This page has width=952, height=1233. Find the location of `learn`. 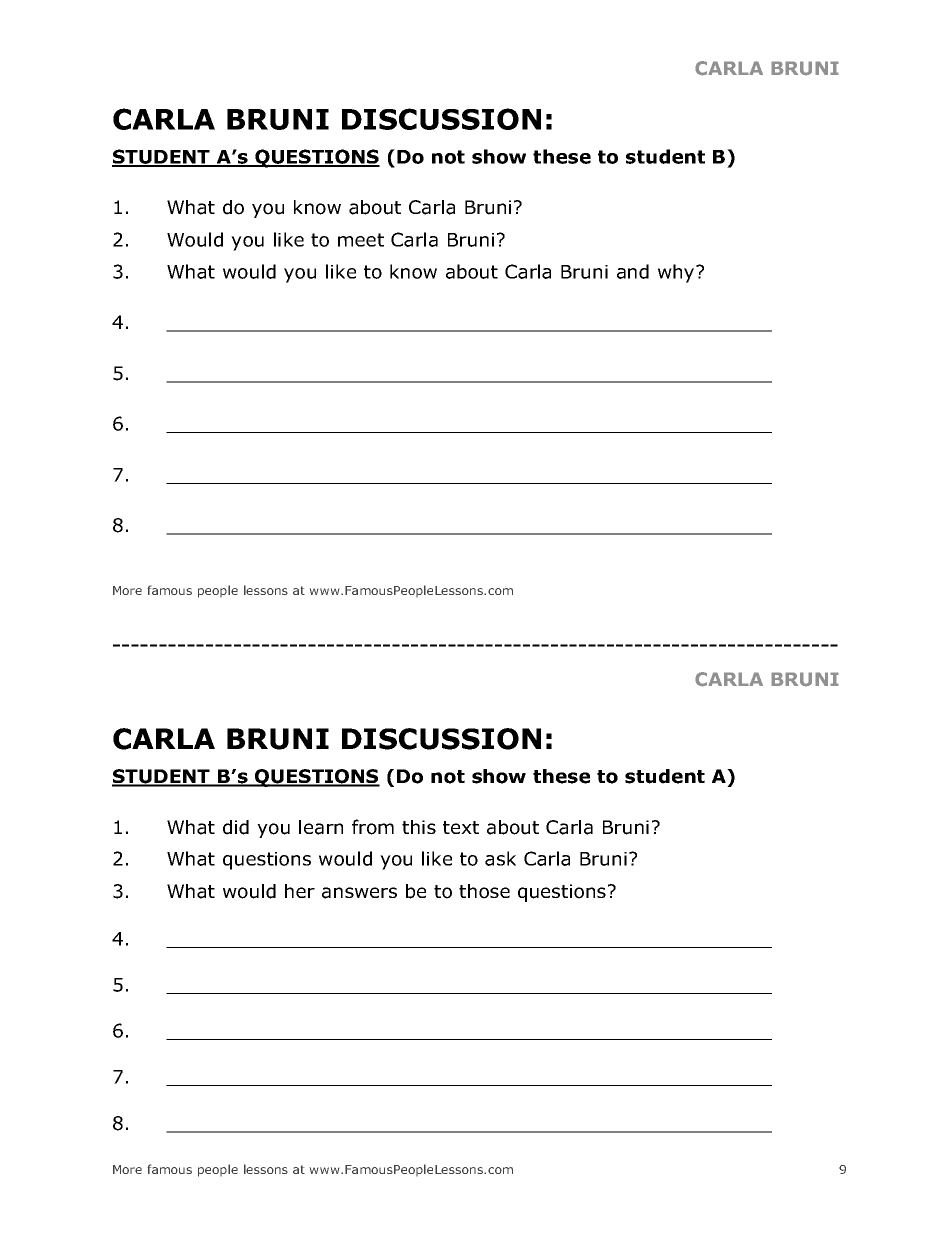

learn is located at coordinates (321, 827).
